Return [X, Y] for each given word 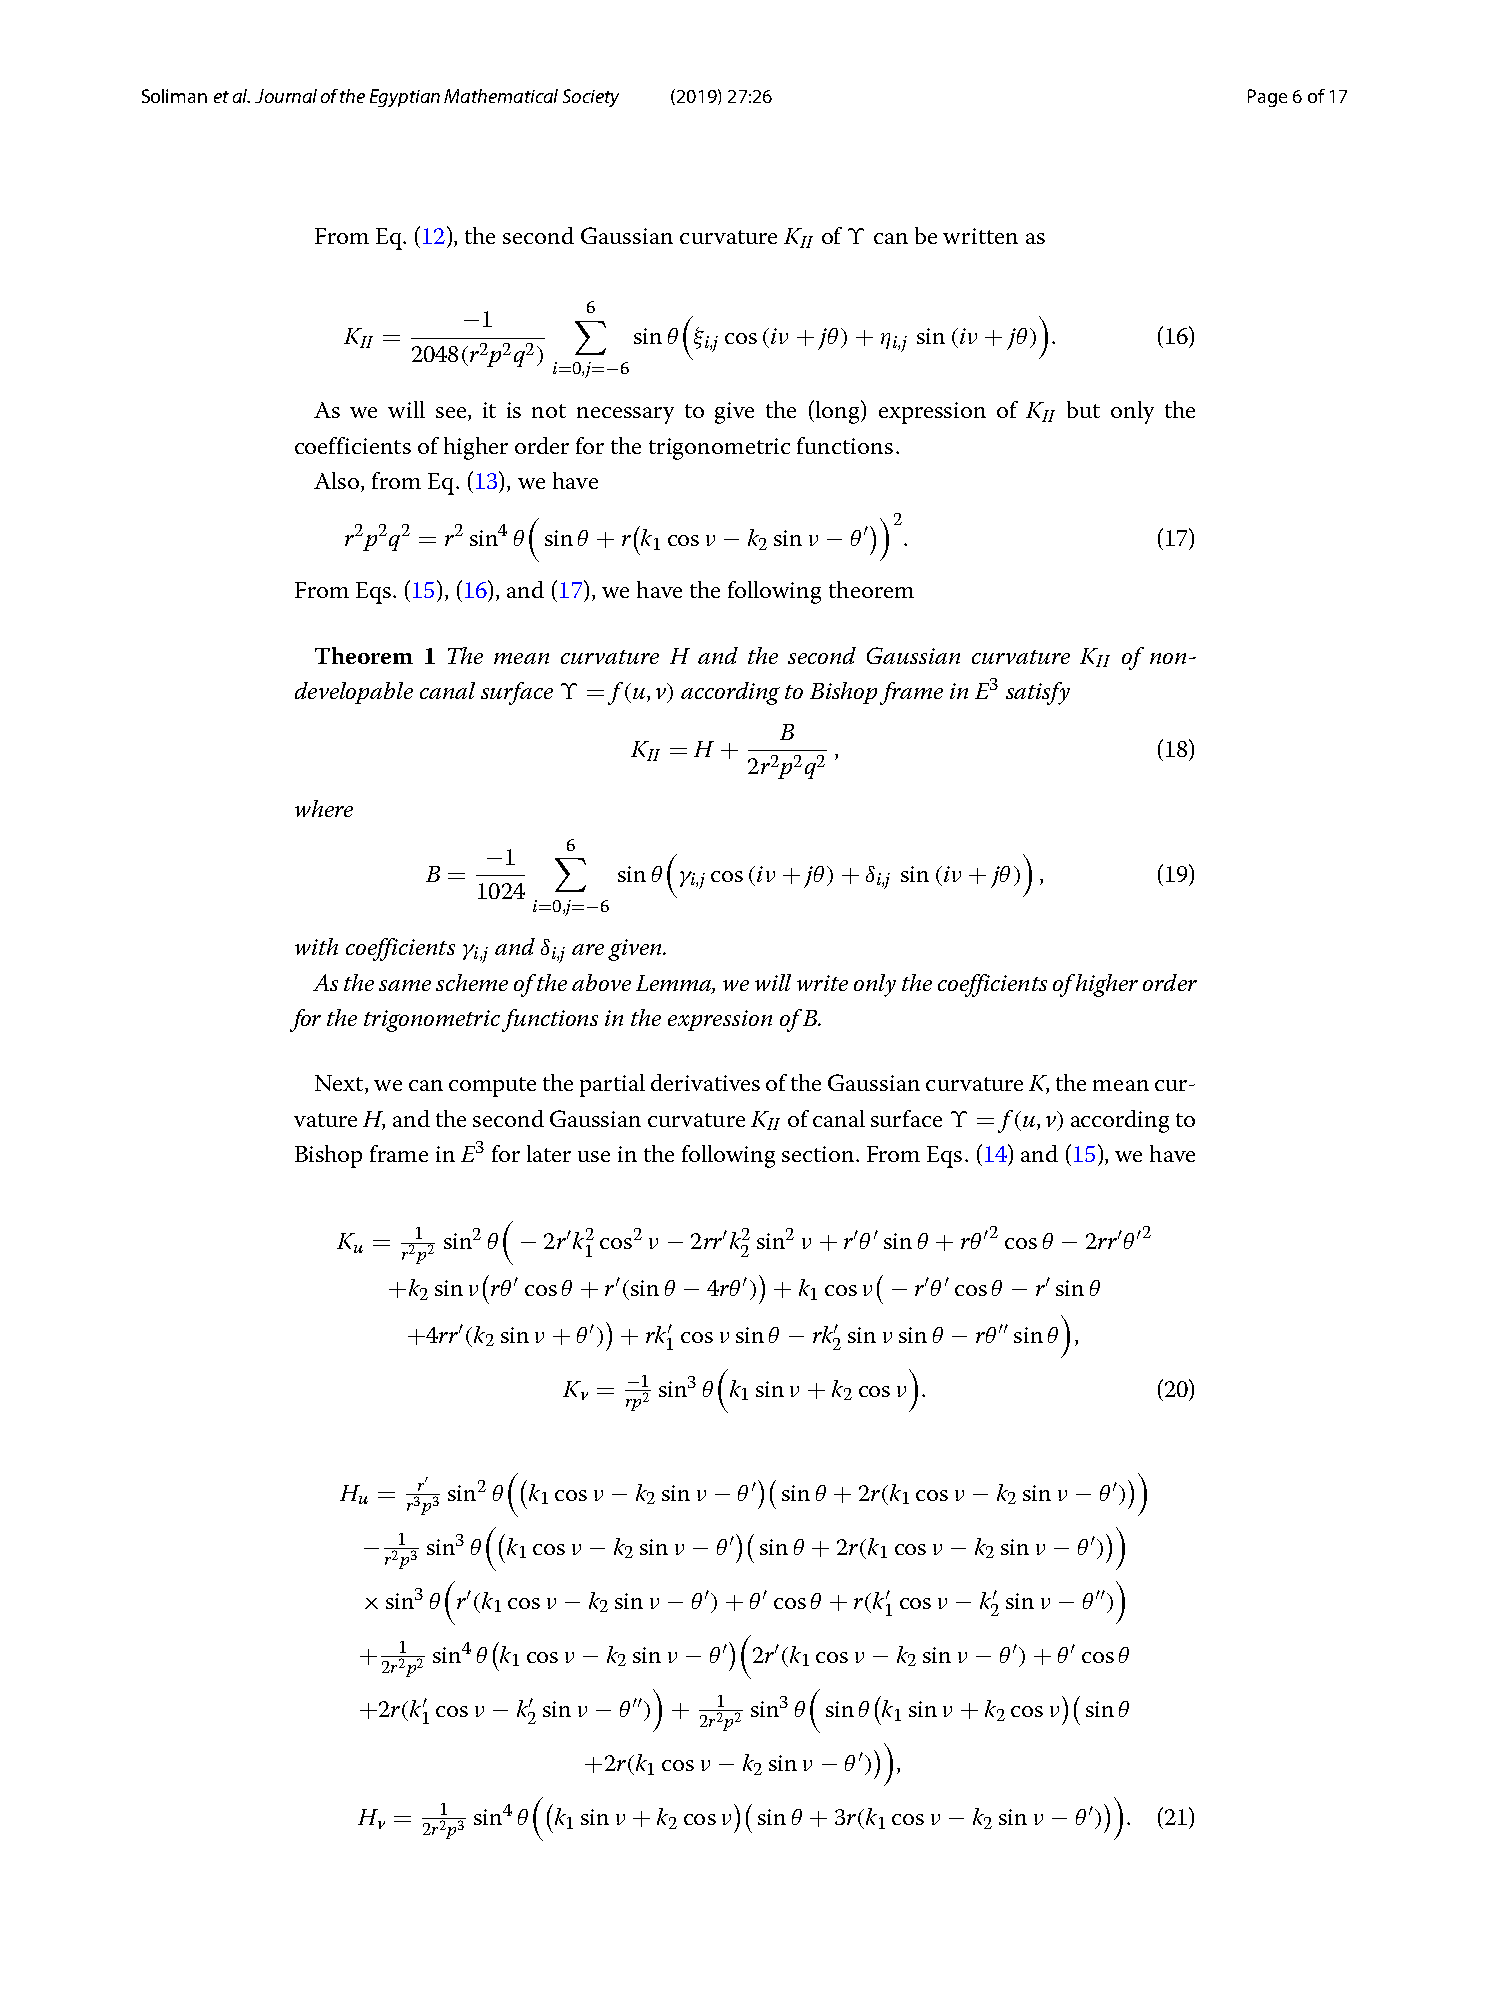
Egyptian [405, 98]
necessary [625, 415]
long [839, 412]
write [822, 983]
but [1083, 409]
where [324, 808]
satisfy [1038, 693]
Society [591, 98]
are [588, 949]
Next [340, 1084]
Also [338, 482]
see [452, 414]
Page [1267, 98]
